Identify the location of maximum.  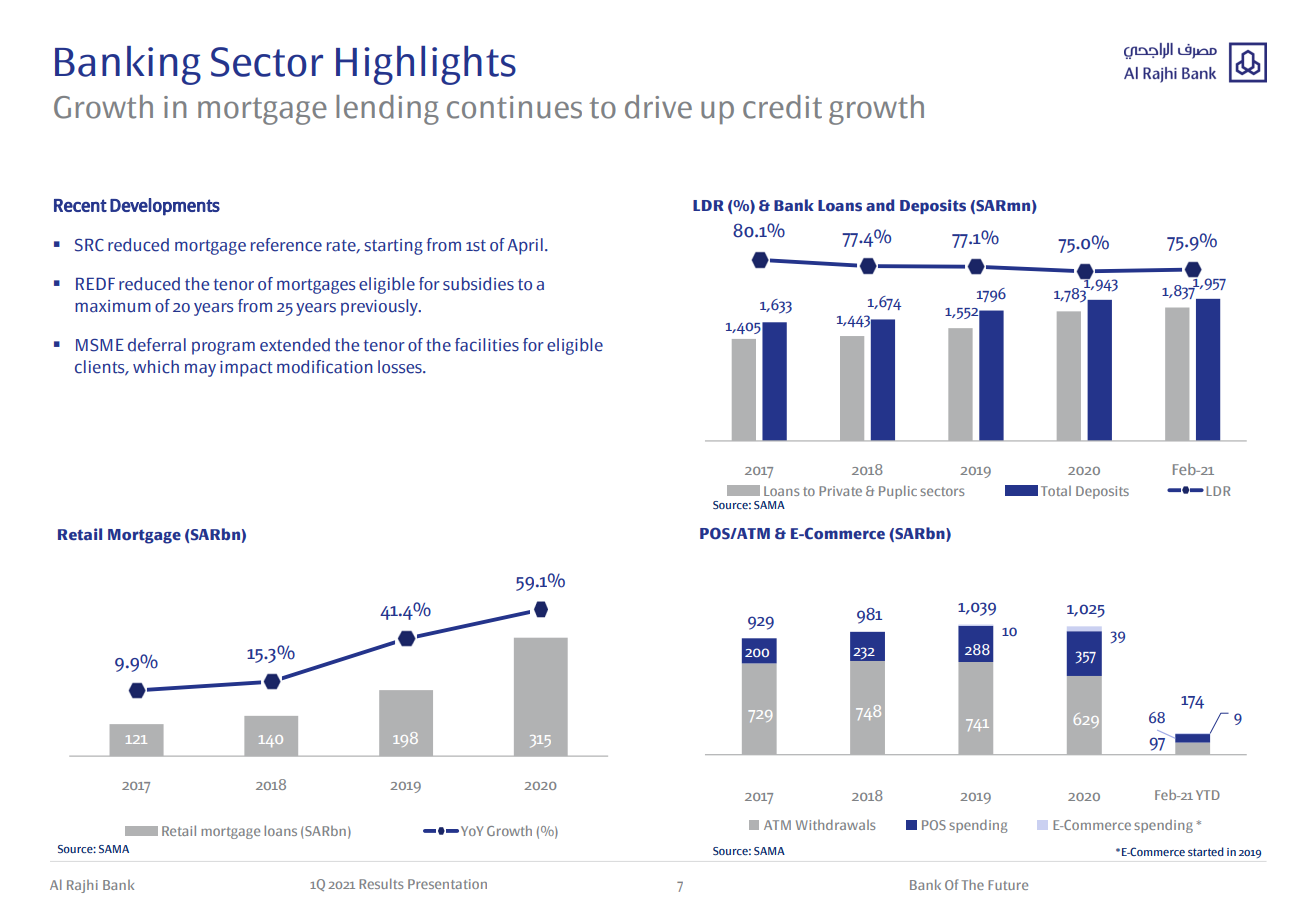
(113, 306).
